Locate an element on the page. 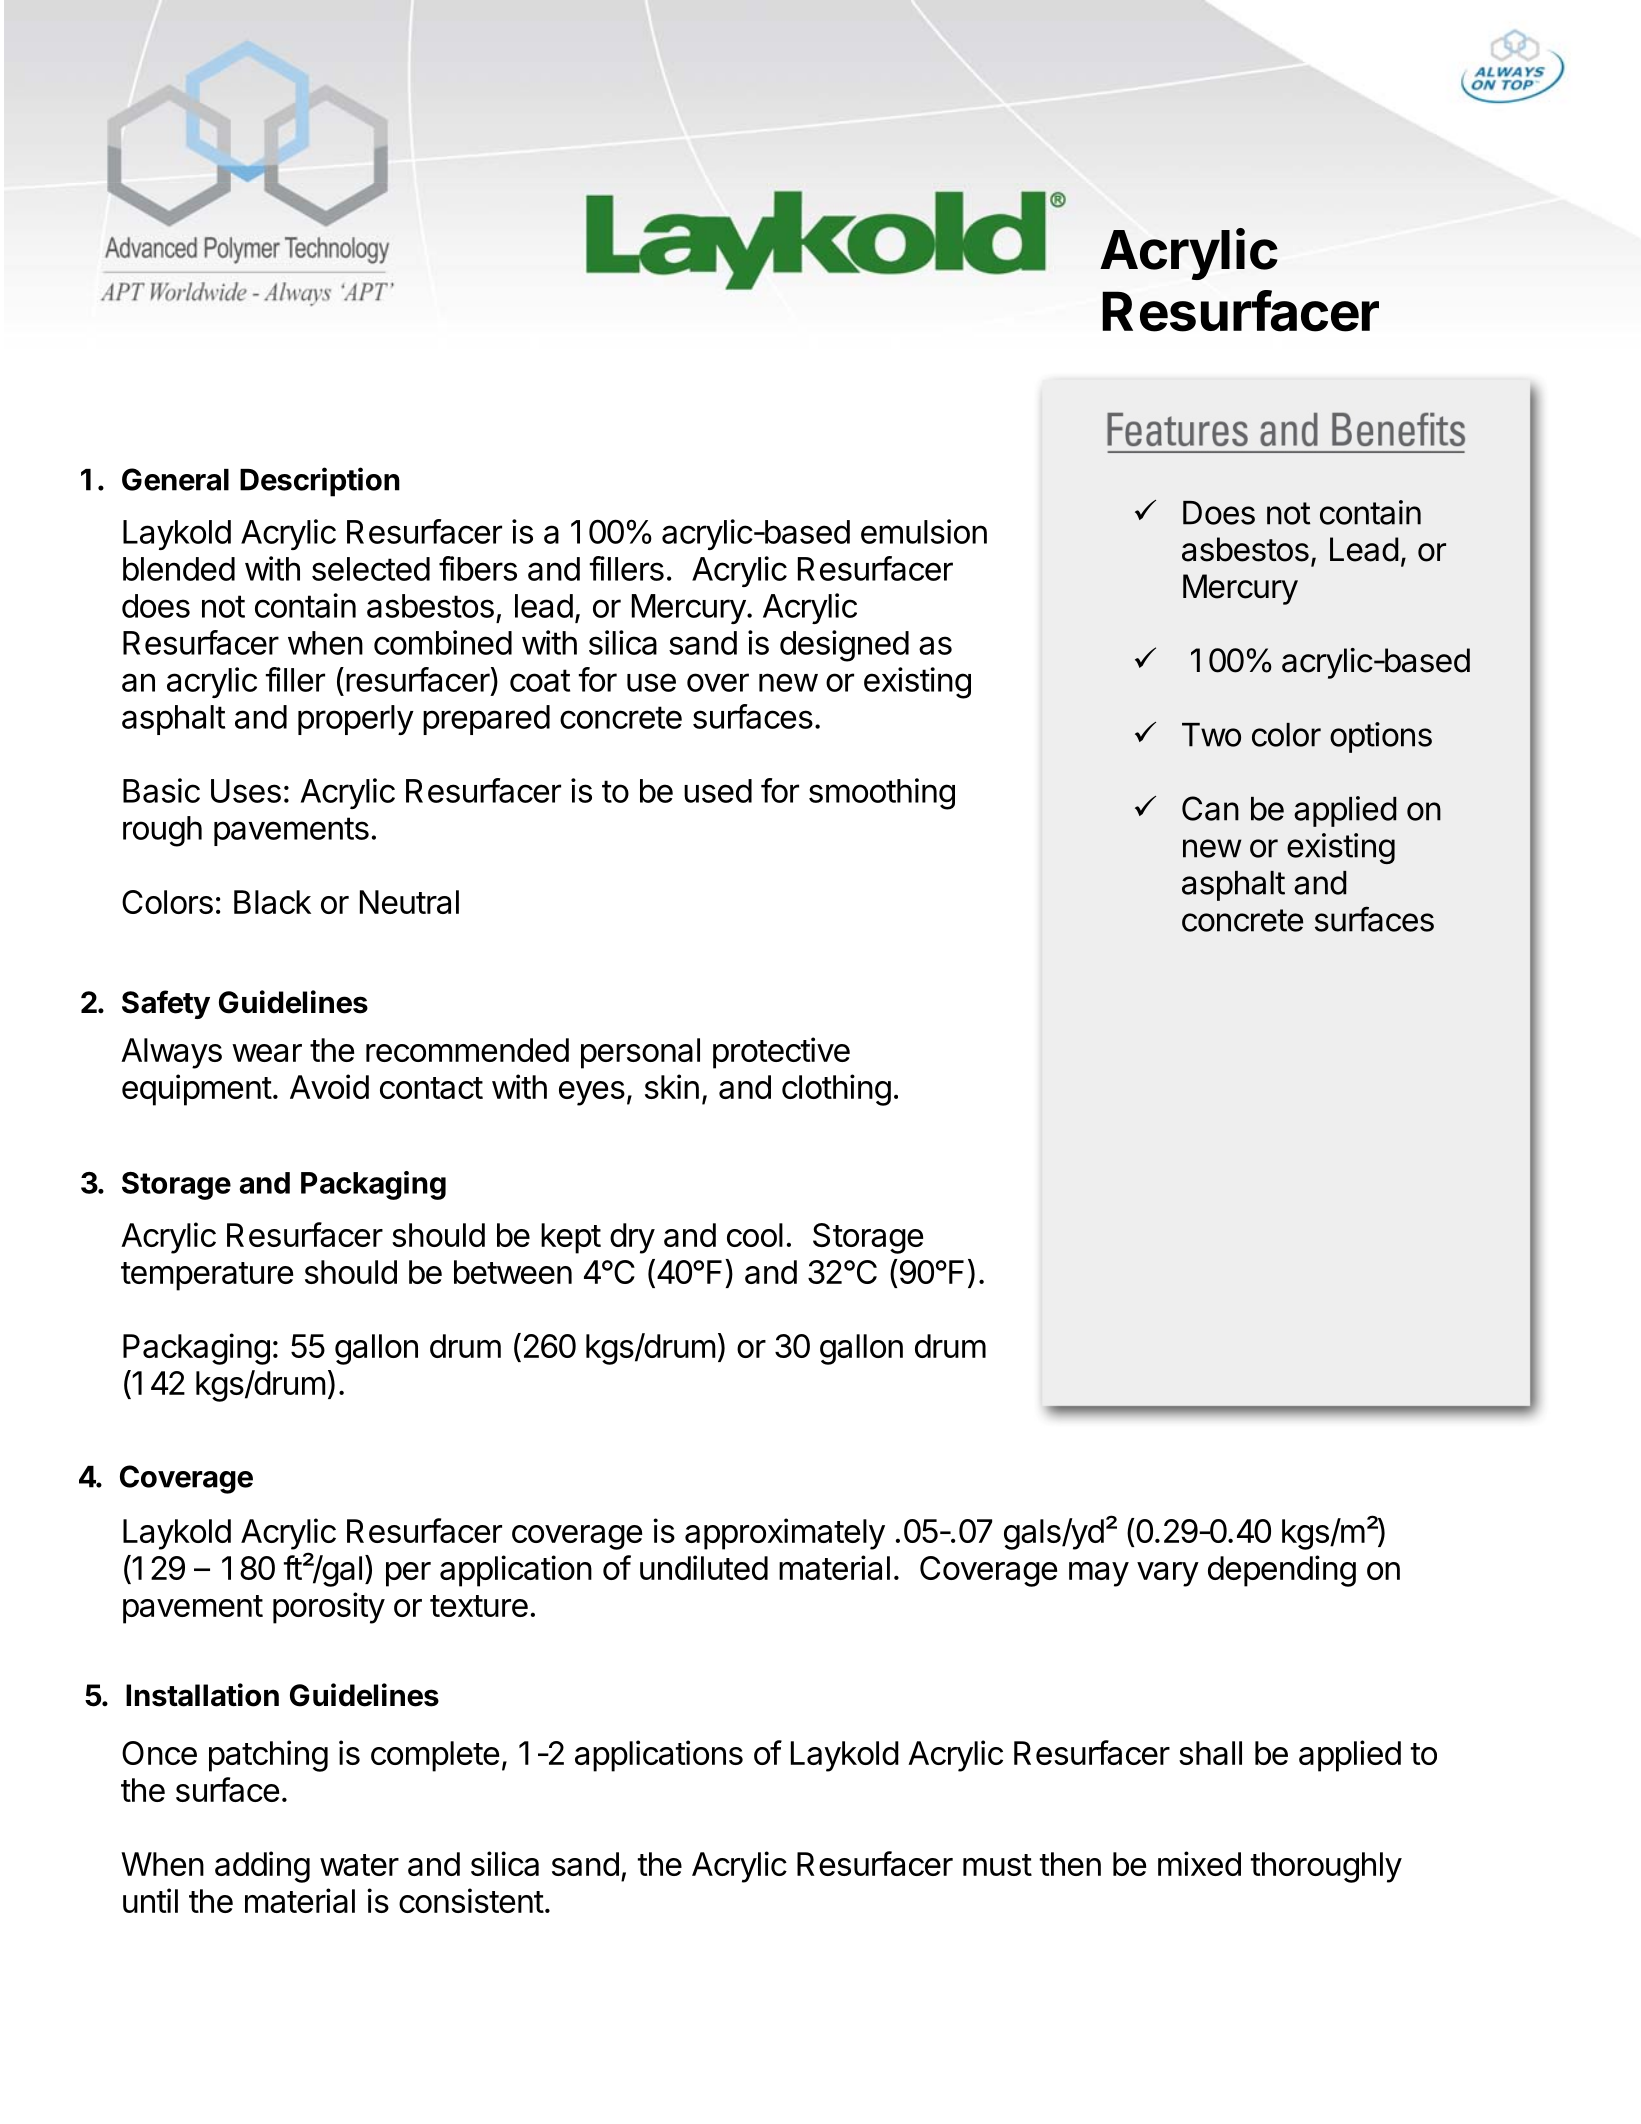  clothing is located at coordinates (836, 1090).
